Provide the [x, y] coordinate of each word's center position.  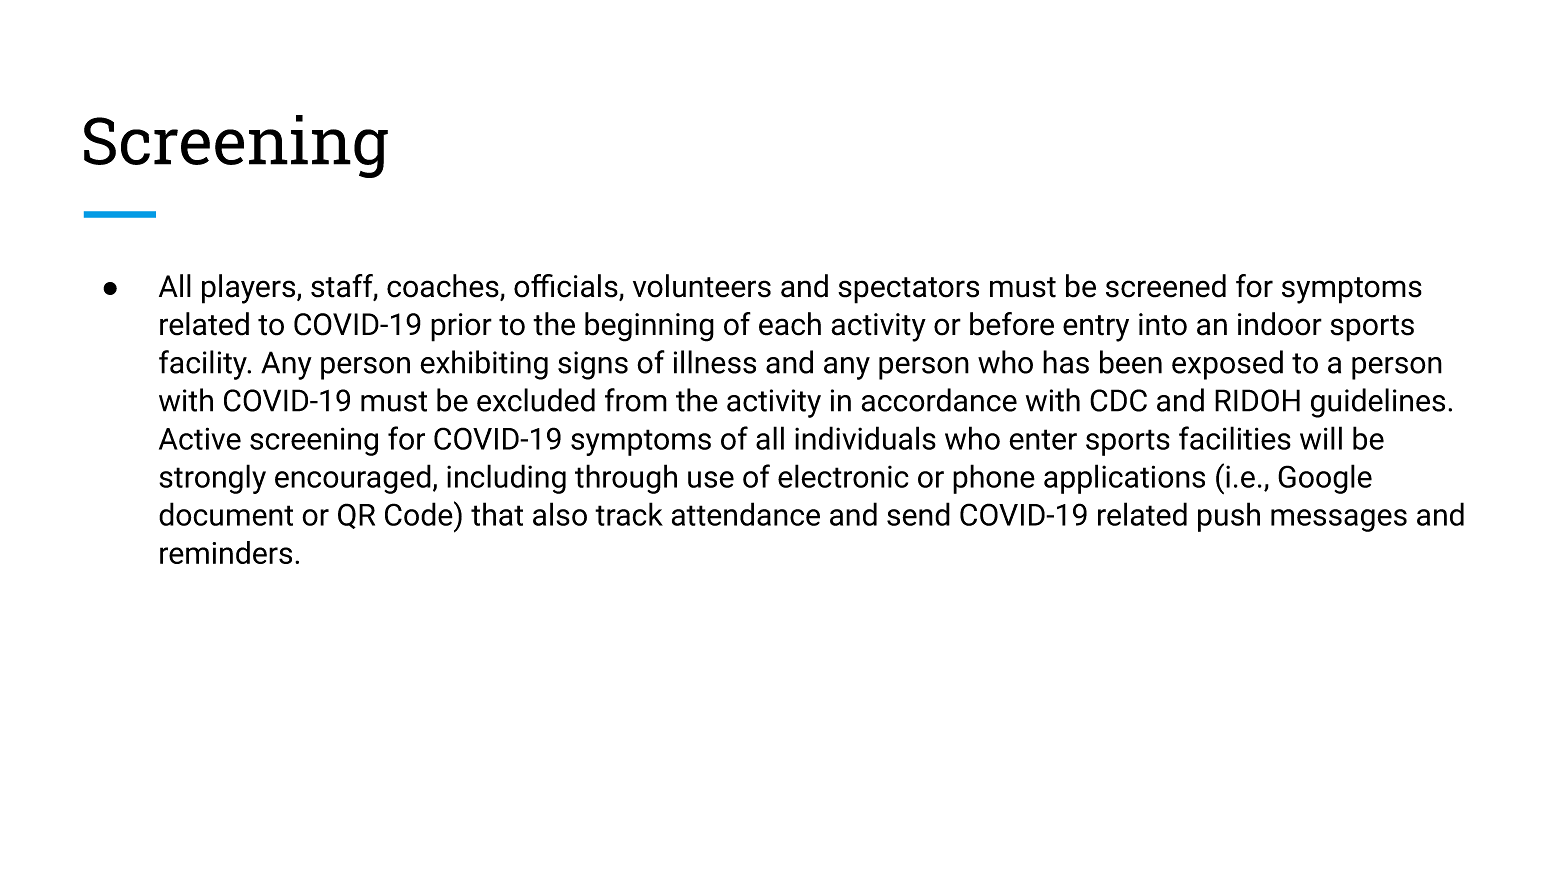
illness [715, 362]
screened [1166, 286]
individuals [865, 438]
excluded [536, 400]
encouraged [353, 479]
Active [200, 438]
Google [1325, 479]
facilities [1235, 438]
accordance [939, 400]
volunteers [702, 286]
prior [461, 327]
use [711, 479]
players [250, 289]
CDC [1118, 400]
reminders [226, 552]
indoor [1280, 324]
